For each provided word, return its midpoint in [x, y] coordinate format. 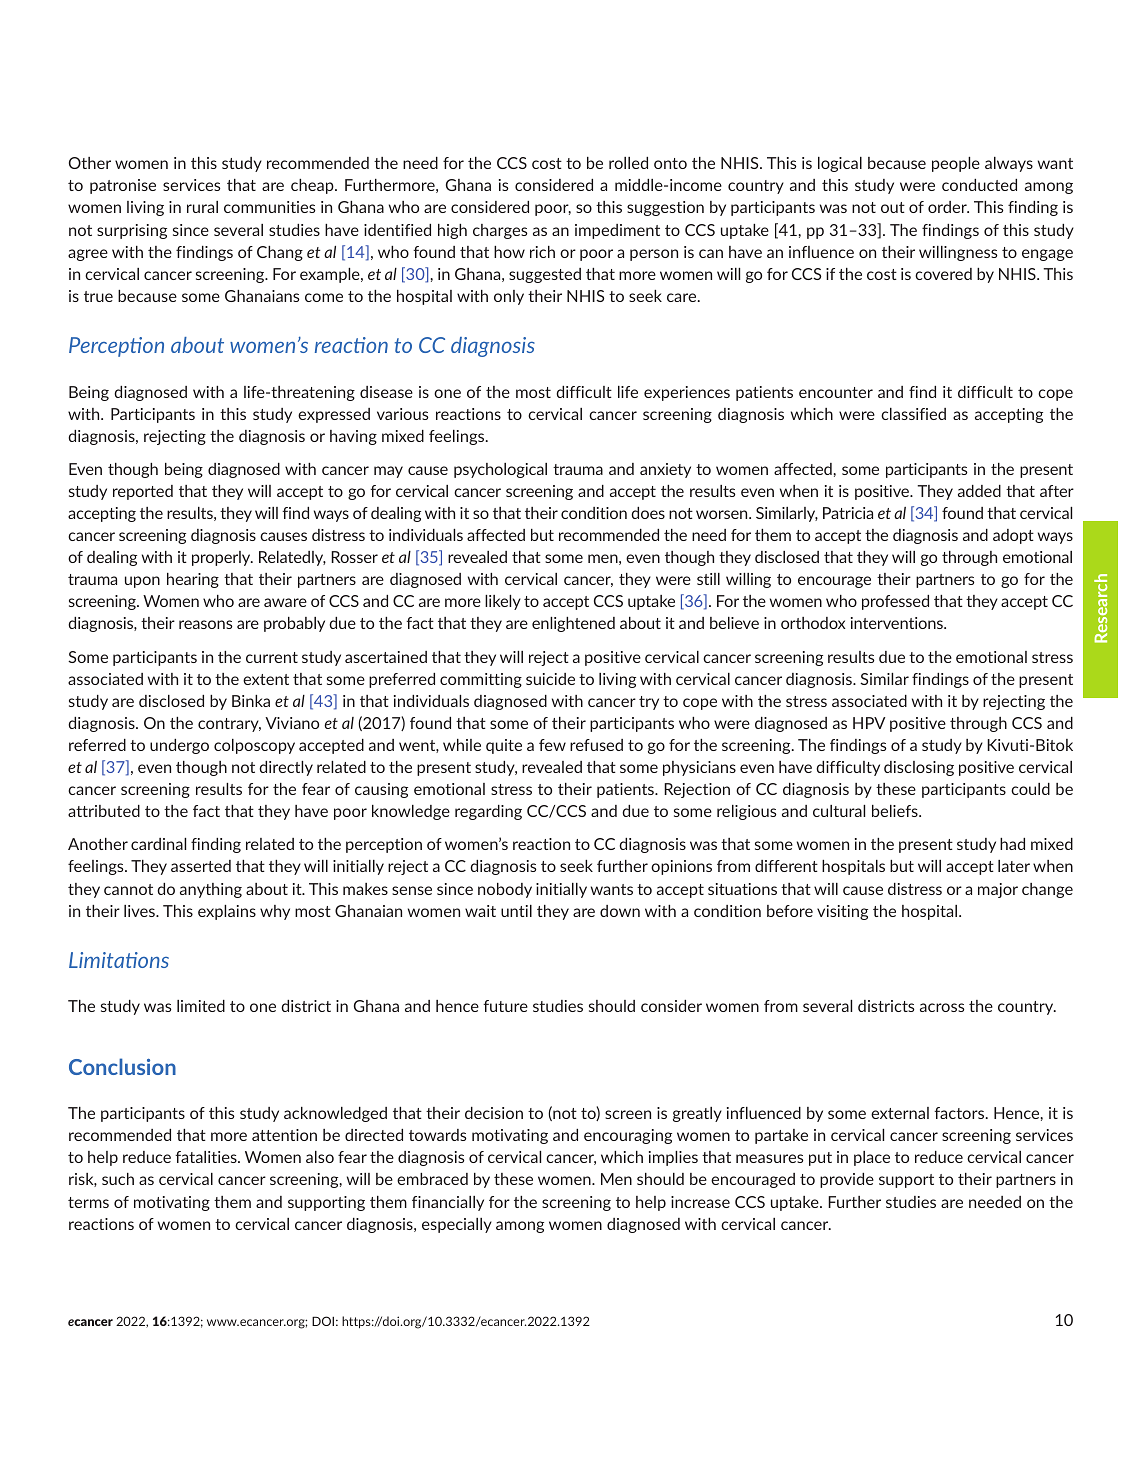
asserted [201, 866]
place [872, 1158]
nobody [505, 890]
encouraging [628, 1136]
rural [202, 207]
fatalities [207, 1157]
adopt [1013, 536]
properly [222, 558]
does [648, 513]
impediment [617, 231]
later [1014, 866]
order [948, 207]
